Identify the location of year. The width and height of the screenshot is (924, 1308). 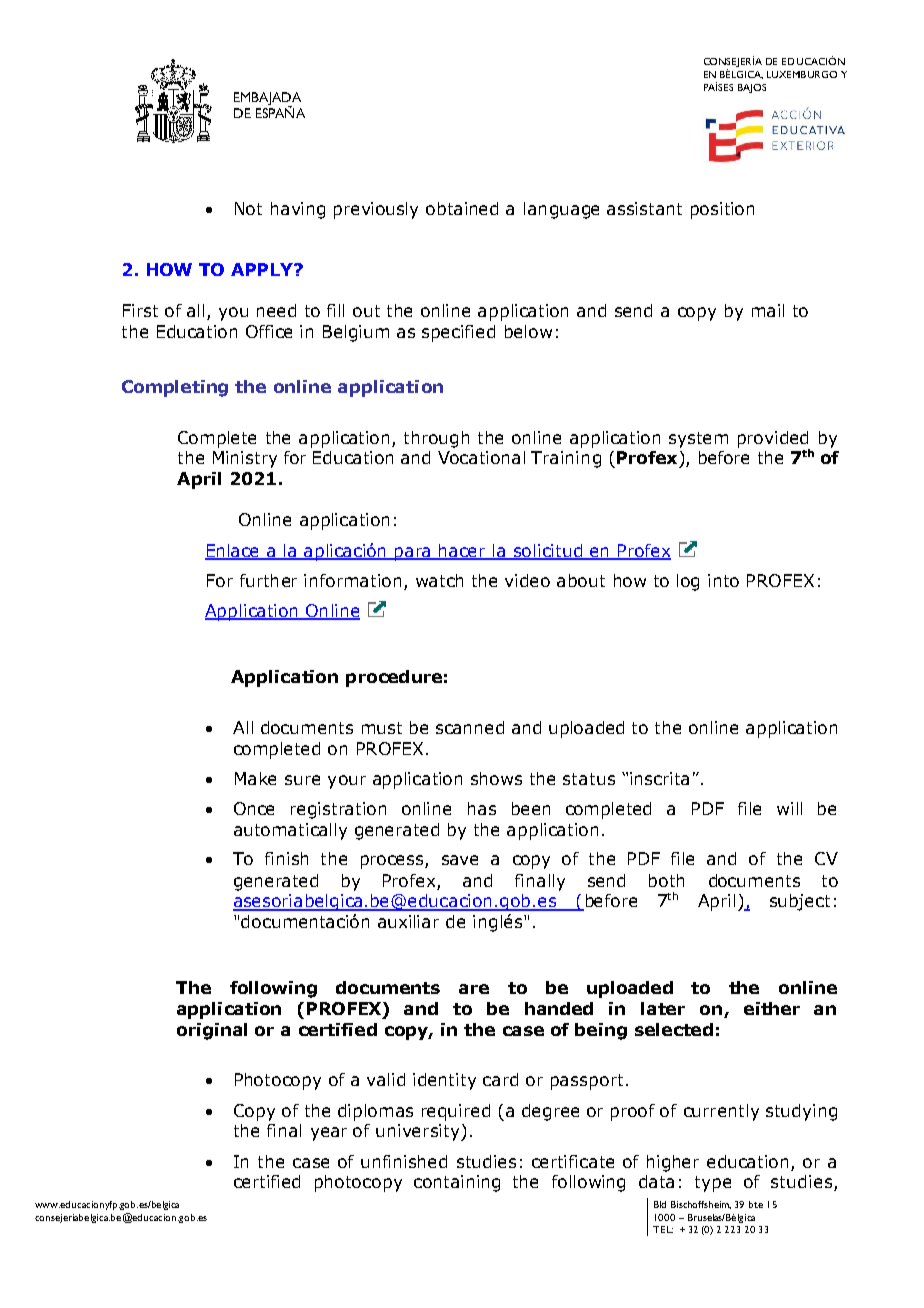
(329, 1134).
